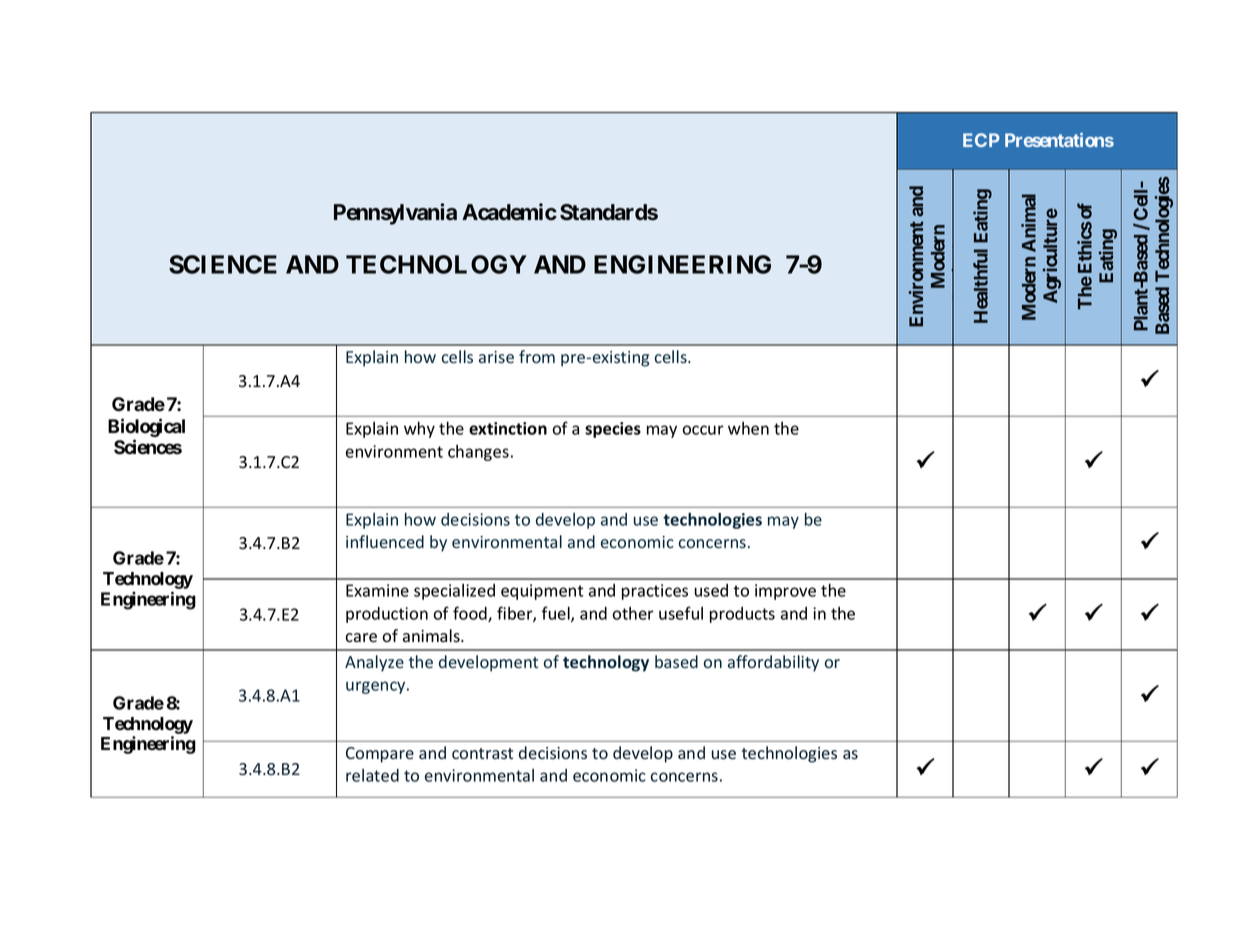 The image size is (1233, 952). I want to click on Biological, so click(146, 427).
